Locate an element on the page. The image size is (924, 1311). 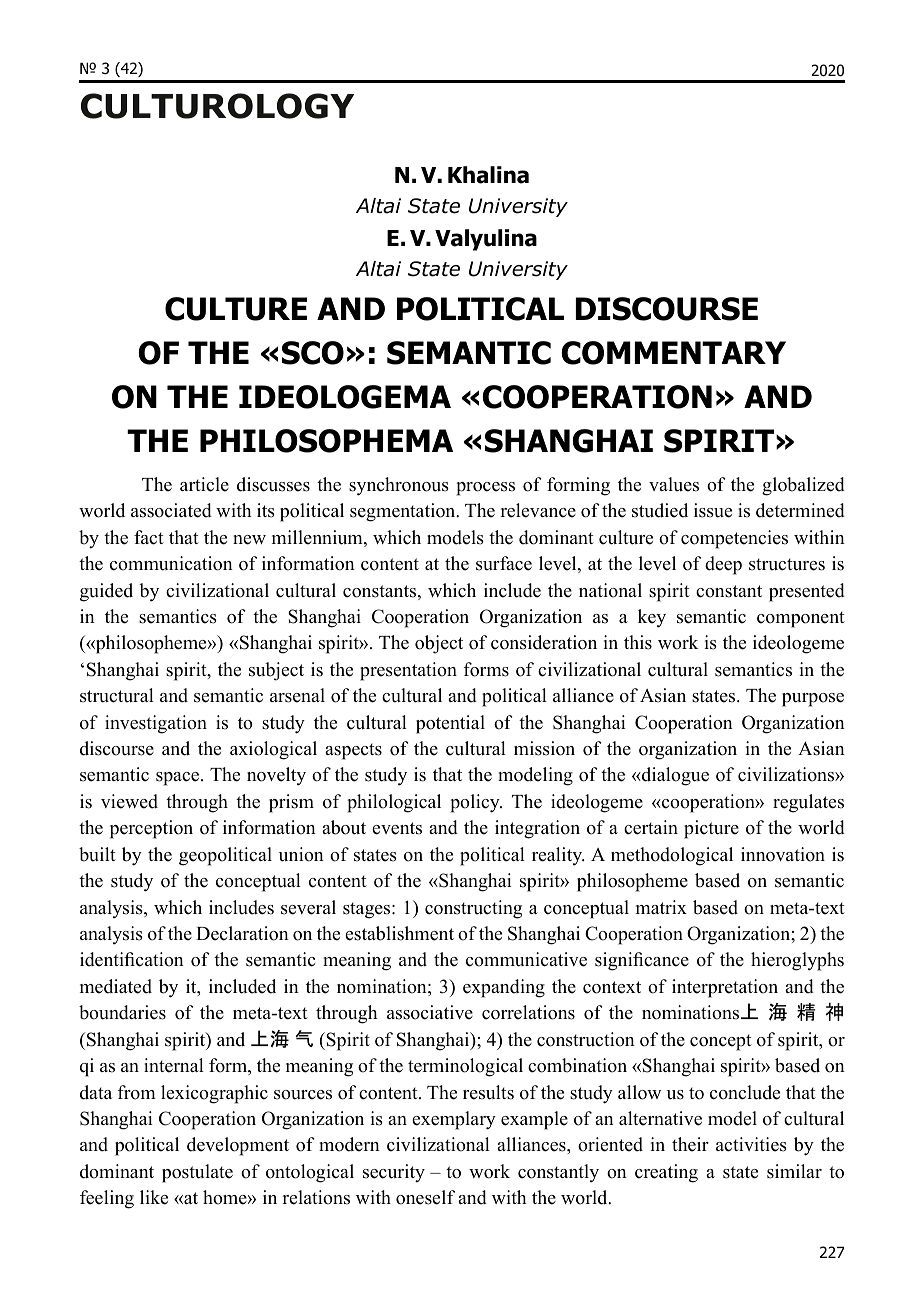
article is located at coordinates (204, 484).
